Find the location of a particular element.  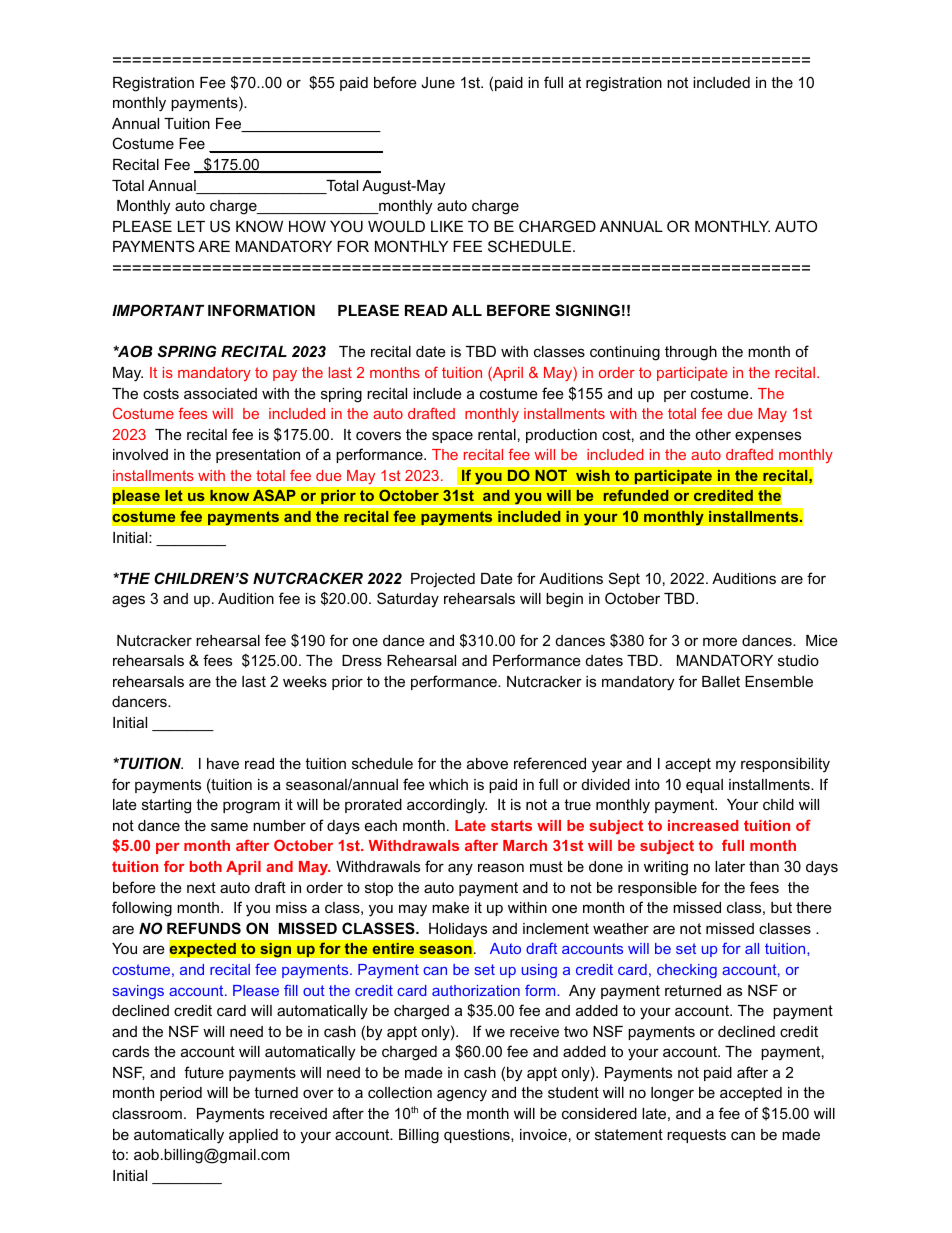

rental is located at coordinates (497, 434).
